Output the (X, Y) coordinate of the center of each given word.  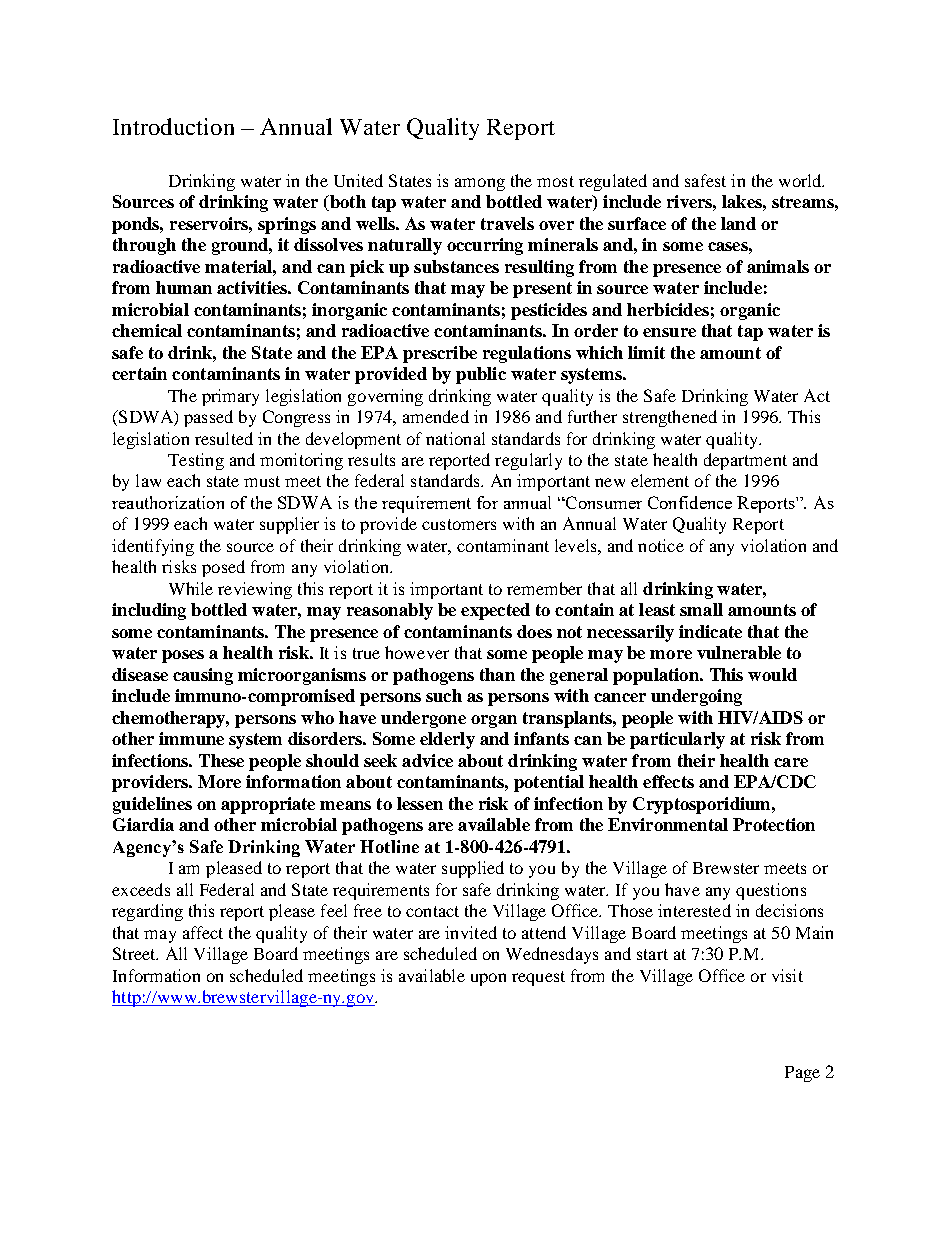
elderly (447, 740)
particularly (677, 740)
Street (135, 953)
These (221, 760)
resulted (224, 438)
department (745, 461)
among (480, 184)
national (455, 438)
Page (802, 1074)
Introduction (173, 126)
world (801, 180)
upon (488, 979)
